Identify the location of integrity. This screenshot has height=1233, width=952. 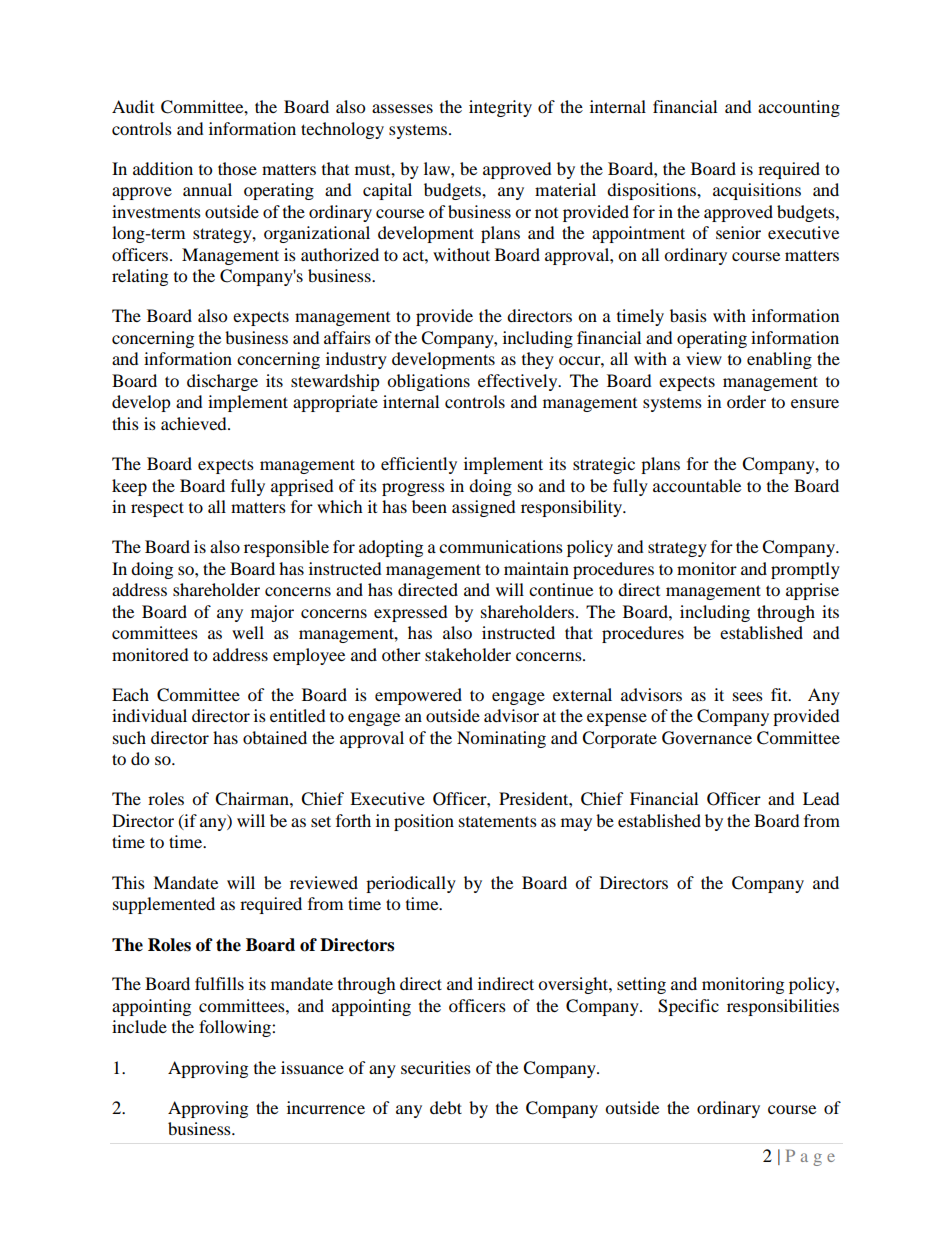
(500, 108).
